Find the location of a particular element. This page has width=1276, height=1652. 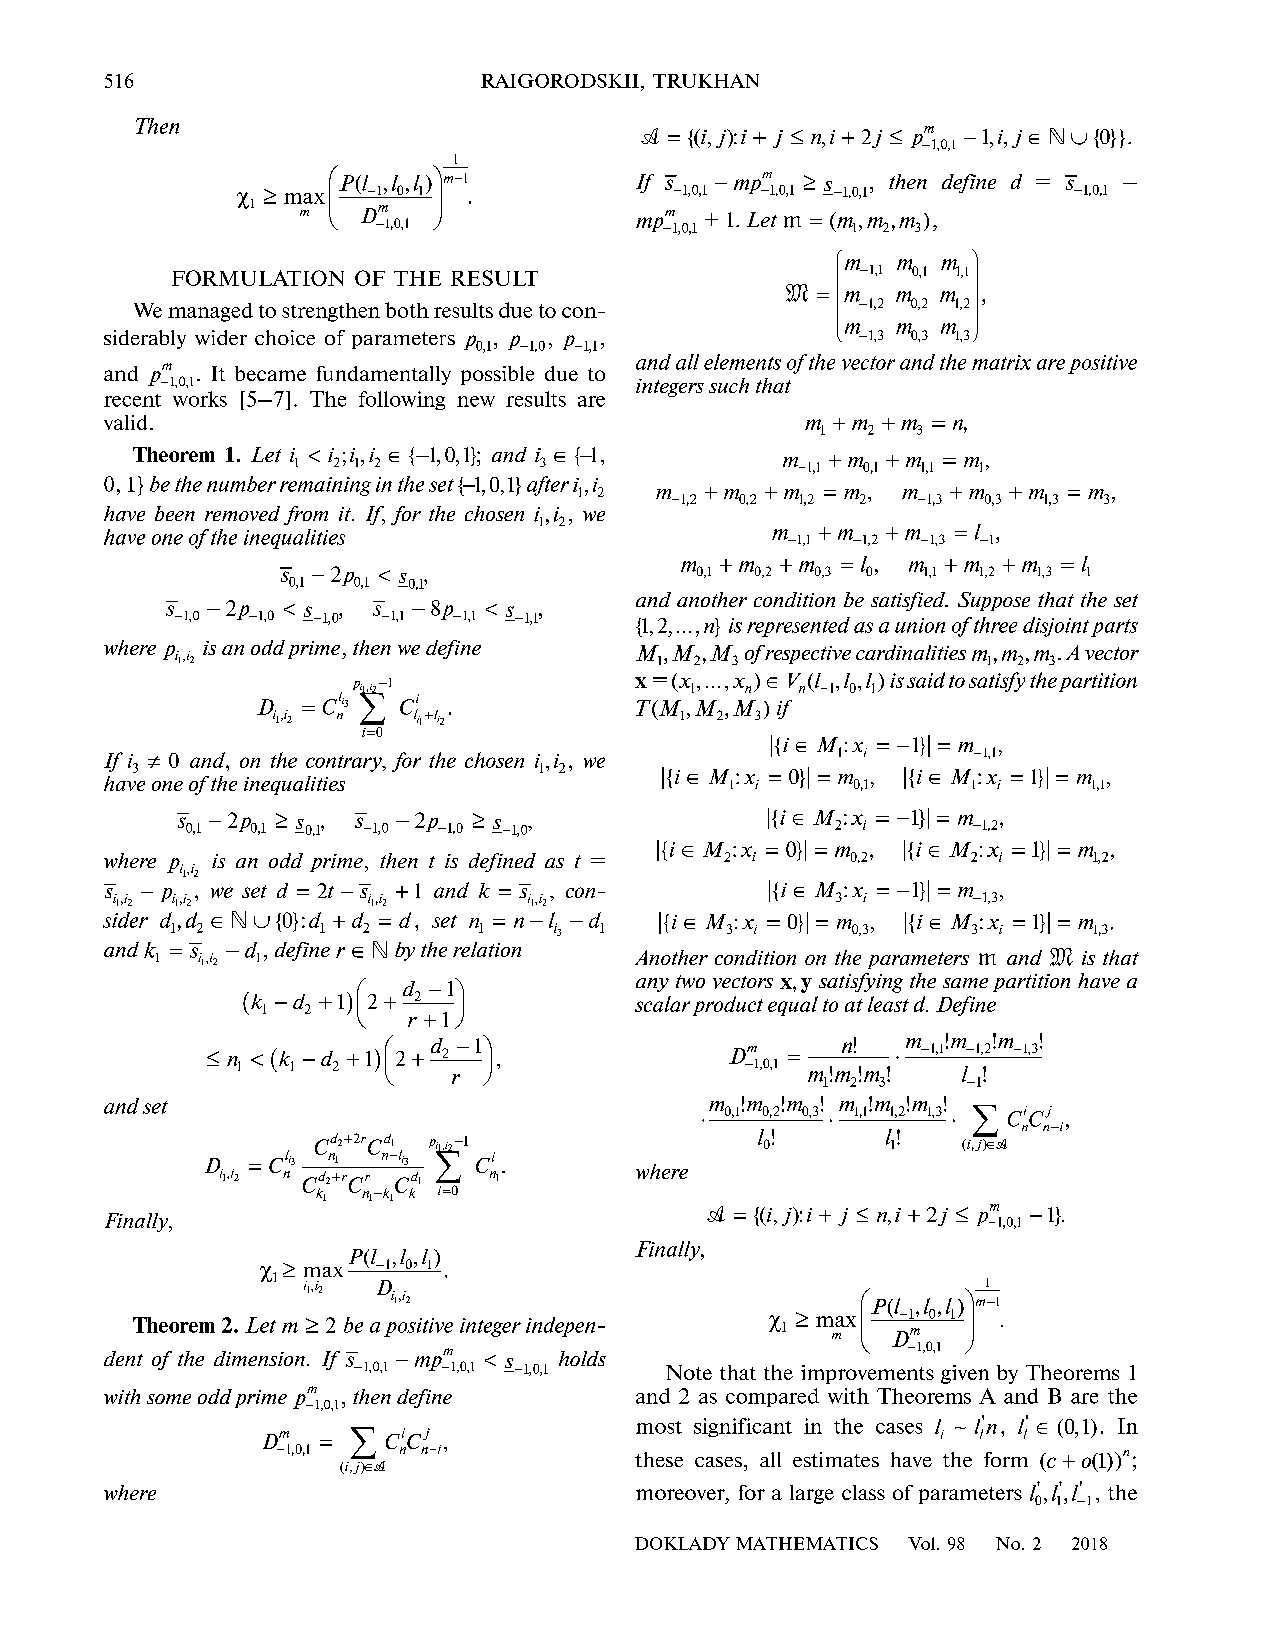

some is located at coordinates (169, 1399).
